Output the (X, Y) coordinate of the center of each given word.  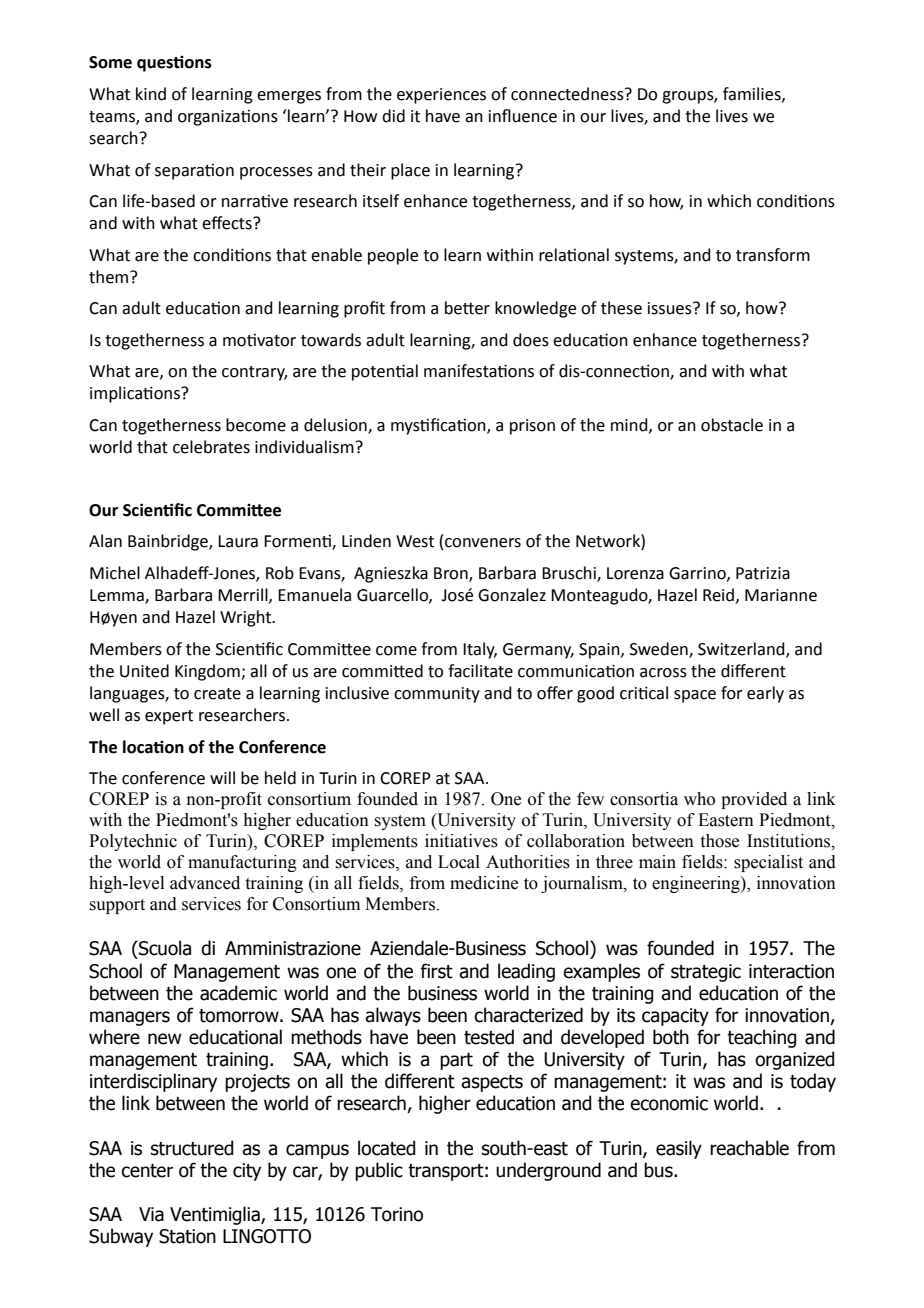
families (753, 94)
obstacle (732, 425)
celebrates (211, 447)
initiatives (461, 841)
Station (187, 1236)
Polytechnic (133, 842)
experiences (441, 96)
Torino (397, 1214)
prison (532, 427)
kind (151, 94)
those (720, 841)
